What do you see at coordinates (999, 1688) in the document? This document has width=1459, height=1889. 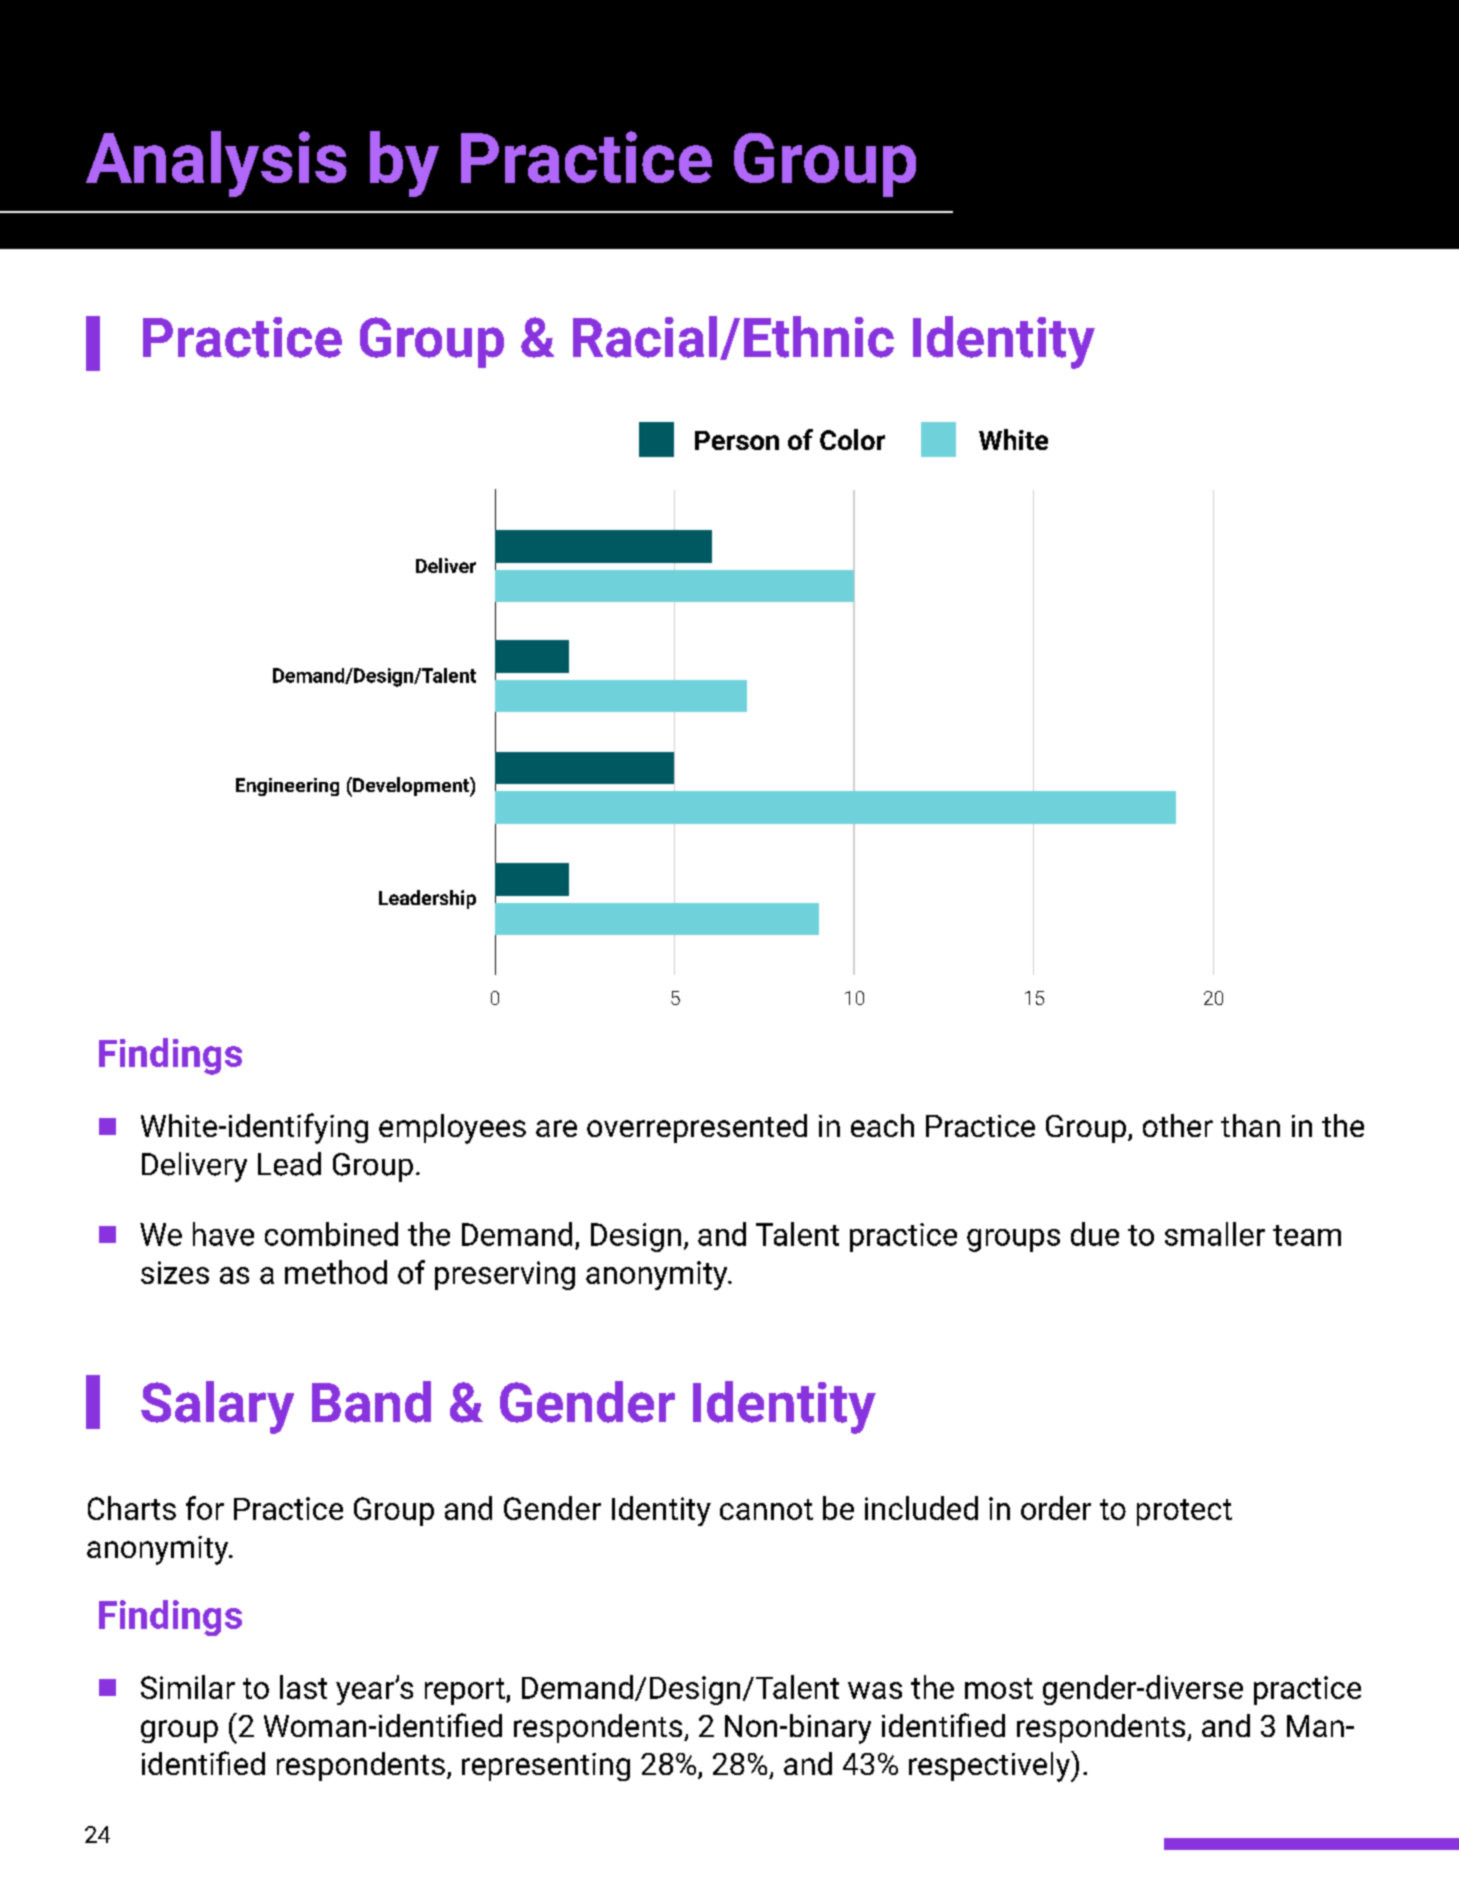 I see `most` at bounding box center [999, 1688].
